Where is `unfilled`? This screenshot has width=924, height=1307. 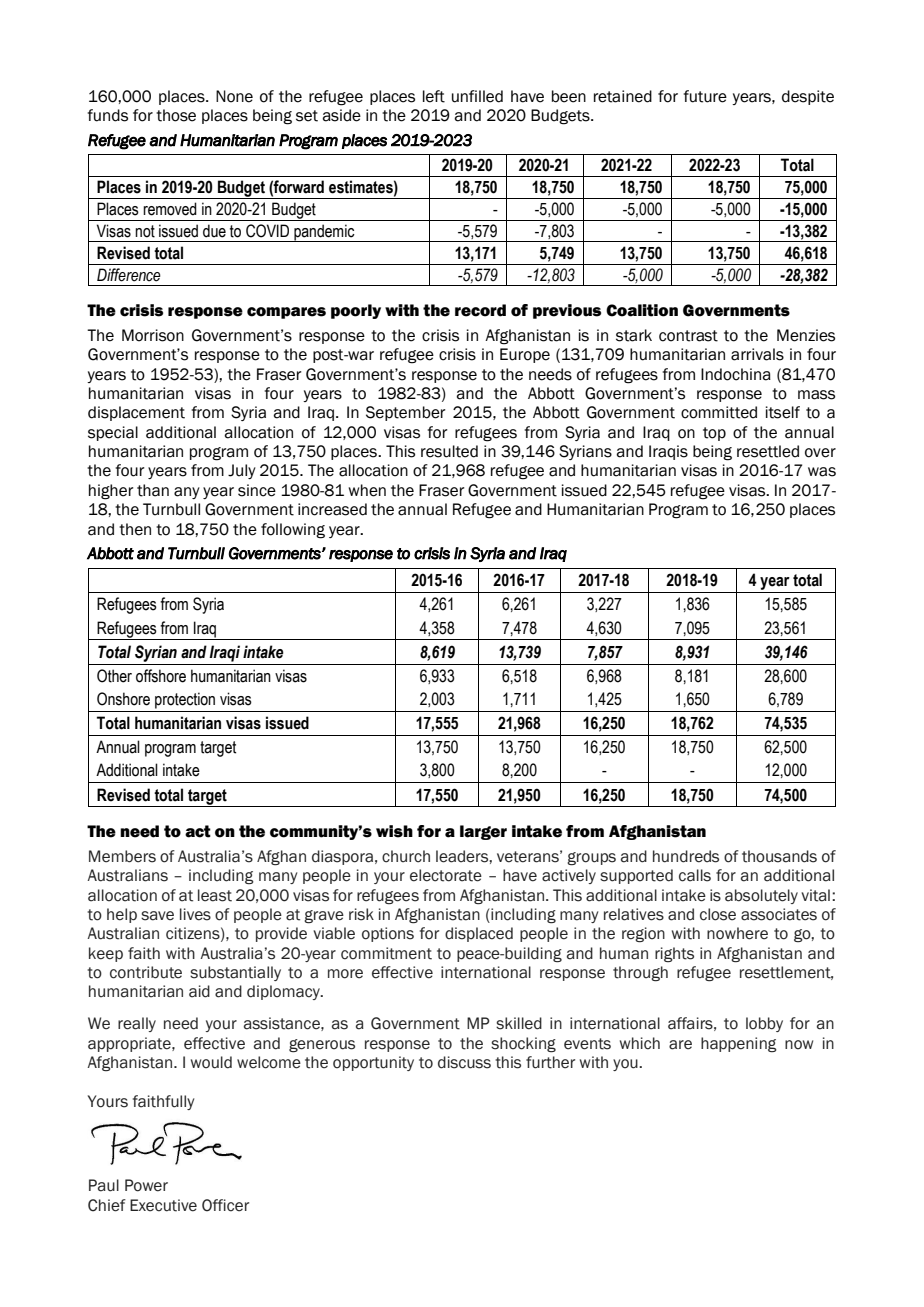 unfilled is located at coordinates (477, 96).
